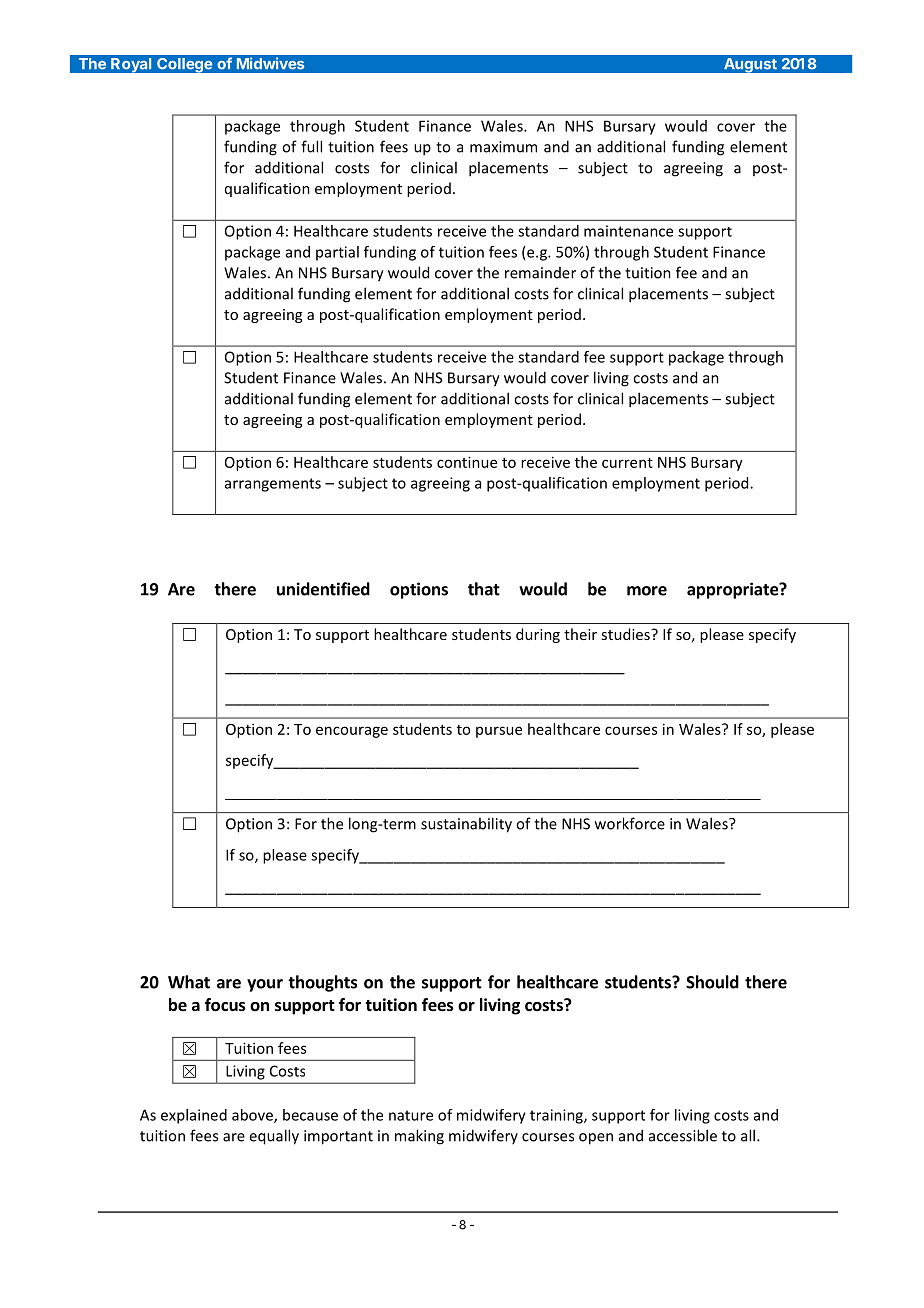  What do you see at coordinates (253, 1116) in the screenshot?
I see `above` at bounding box center [253, 1116].
